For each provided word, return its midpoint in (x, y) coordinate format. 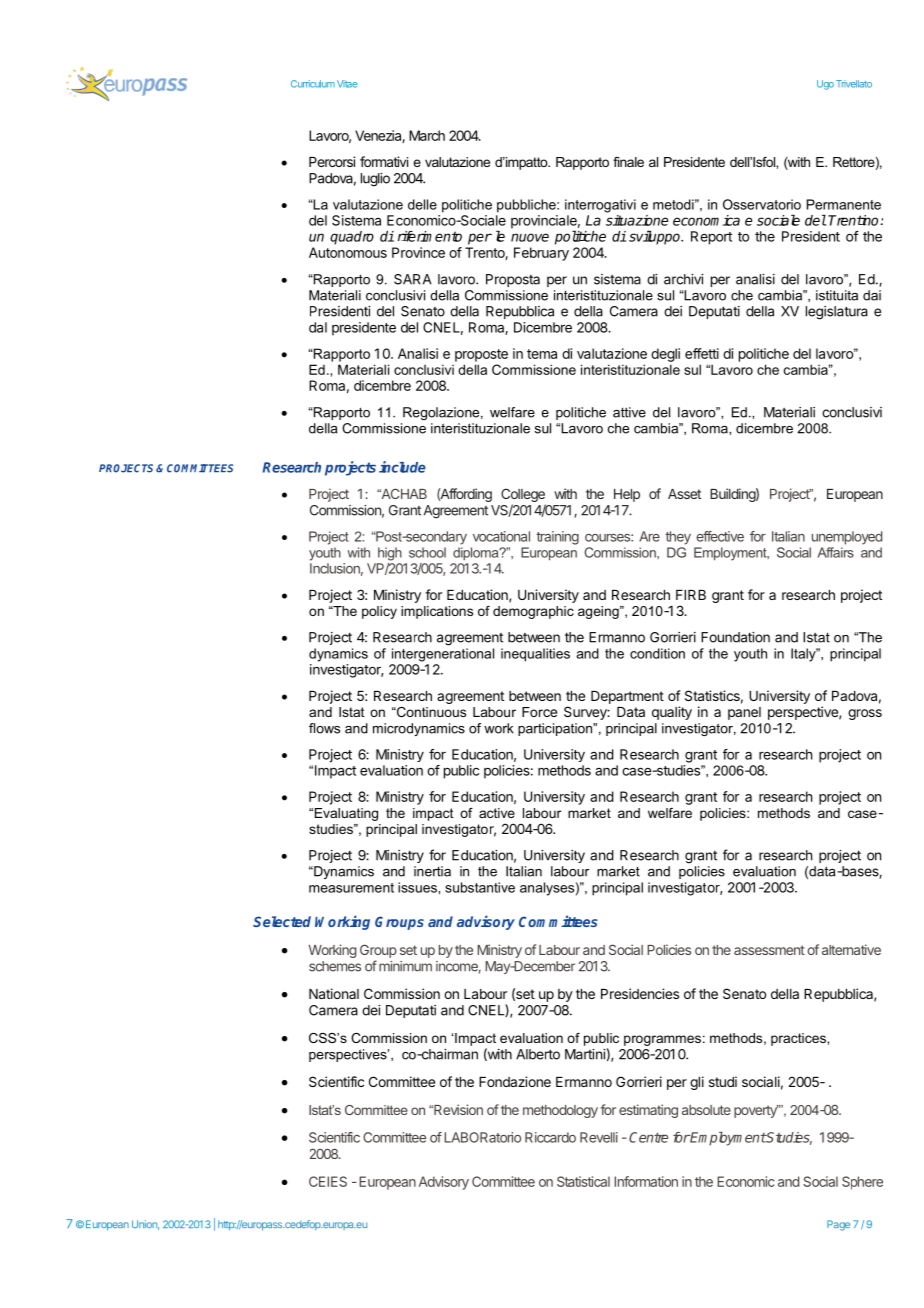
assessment (769, 950)
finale (628, 162)
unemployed (847, 538)
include (402, 467)
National (334, 993)
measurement (351, 888)
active (497, 813)
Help (627, 495)
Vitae (347, 84)
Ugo (825, 85)
